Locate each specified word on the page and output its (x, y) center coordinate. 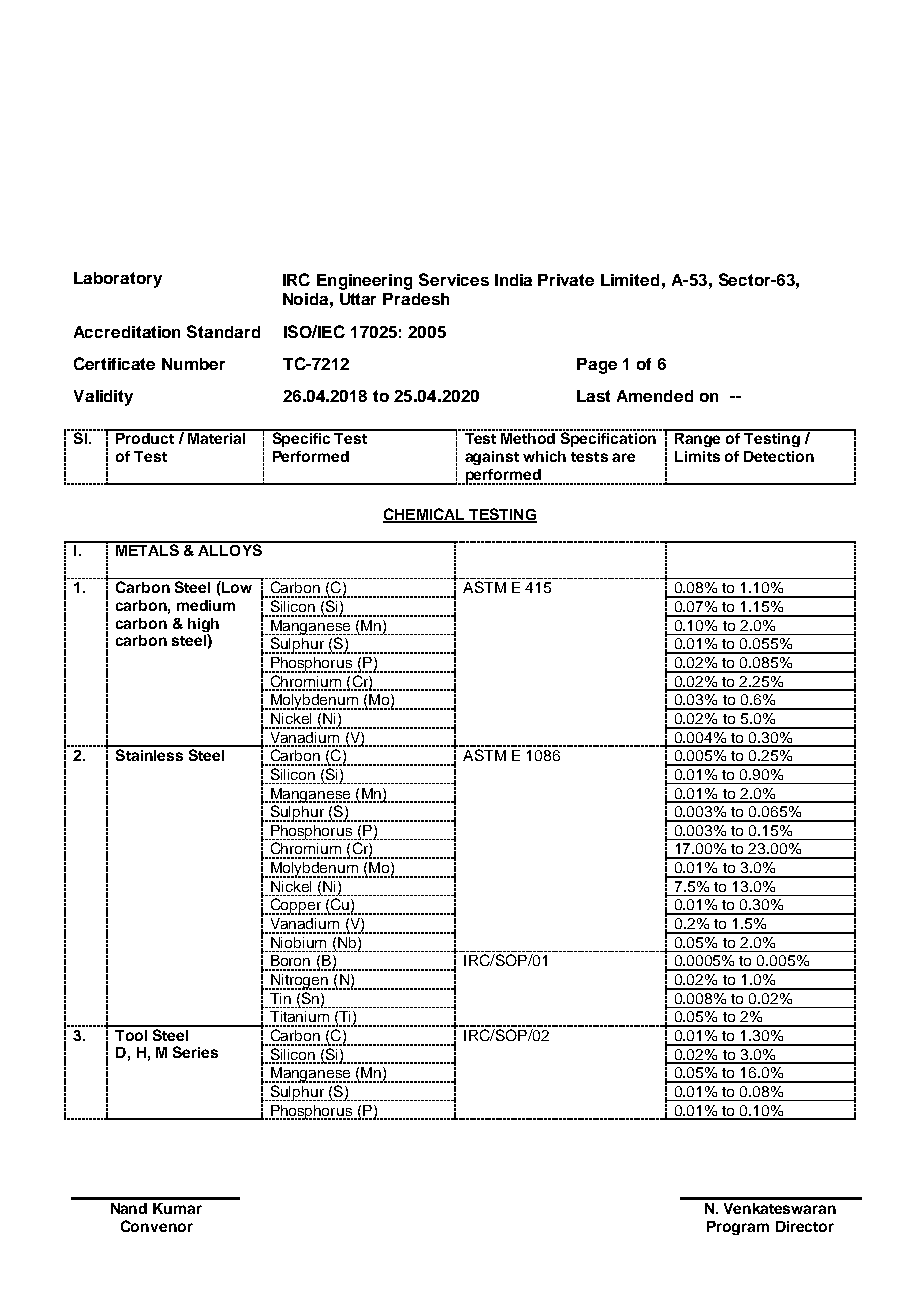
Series (195, 1052)
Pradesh (416, 299)
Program (738, 1228)
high (203, 626)
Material (216, 437)
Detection (779, 456)
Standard (223, 331)
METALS (147, 549)
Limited (630, 280)
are (623, 457)
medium (206, 605)
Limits (697, 456)
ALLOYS (230, 549)
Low (236, 587)
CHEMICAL (425, 515)
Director (805, 1226)
